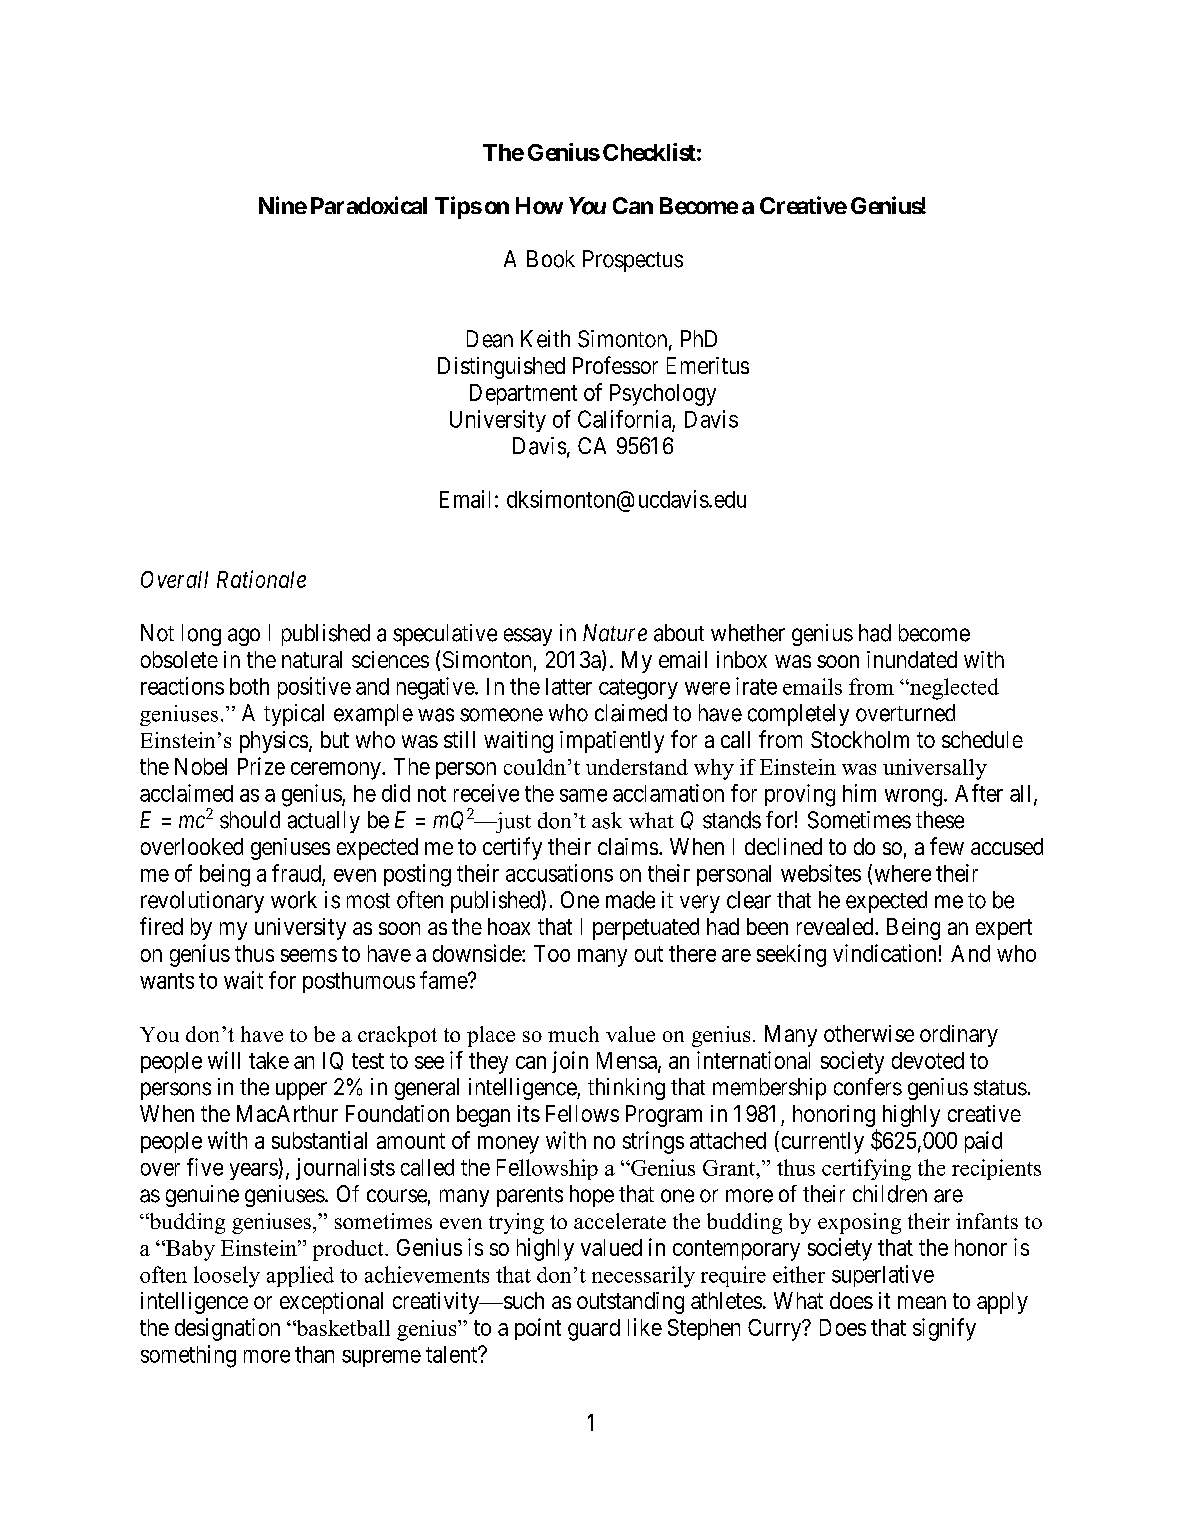 The image size is (1185, 1533). What do you see at coordinates (915, 798) in the screenshot?
I see `wrong` at bounding box center [915, 798].
